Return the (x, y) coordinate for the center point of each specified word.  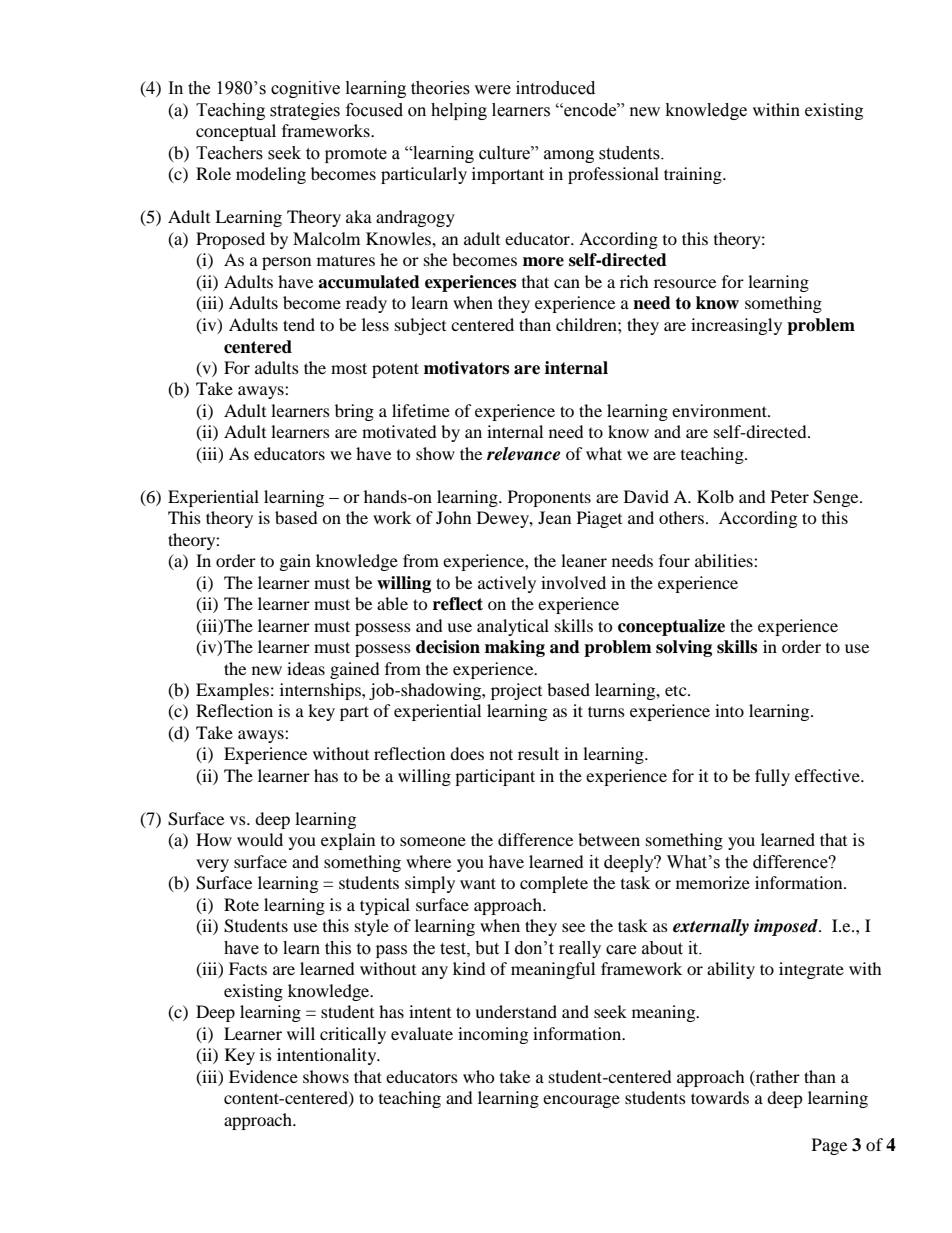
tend (299, 324)
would (260, 839)
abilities (725, 560)
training (694, 175)
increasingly (736, 326)
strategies (305, 111)
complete (554, 884)
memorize (713, 882)
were (492, 90)
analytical (513, 627)
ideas (306, 668)
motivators (466, 368)
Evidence (263, 1076)
